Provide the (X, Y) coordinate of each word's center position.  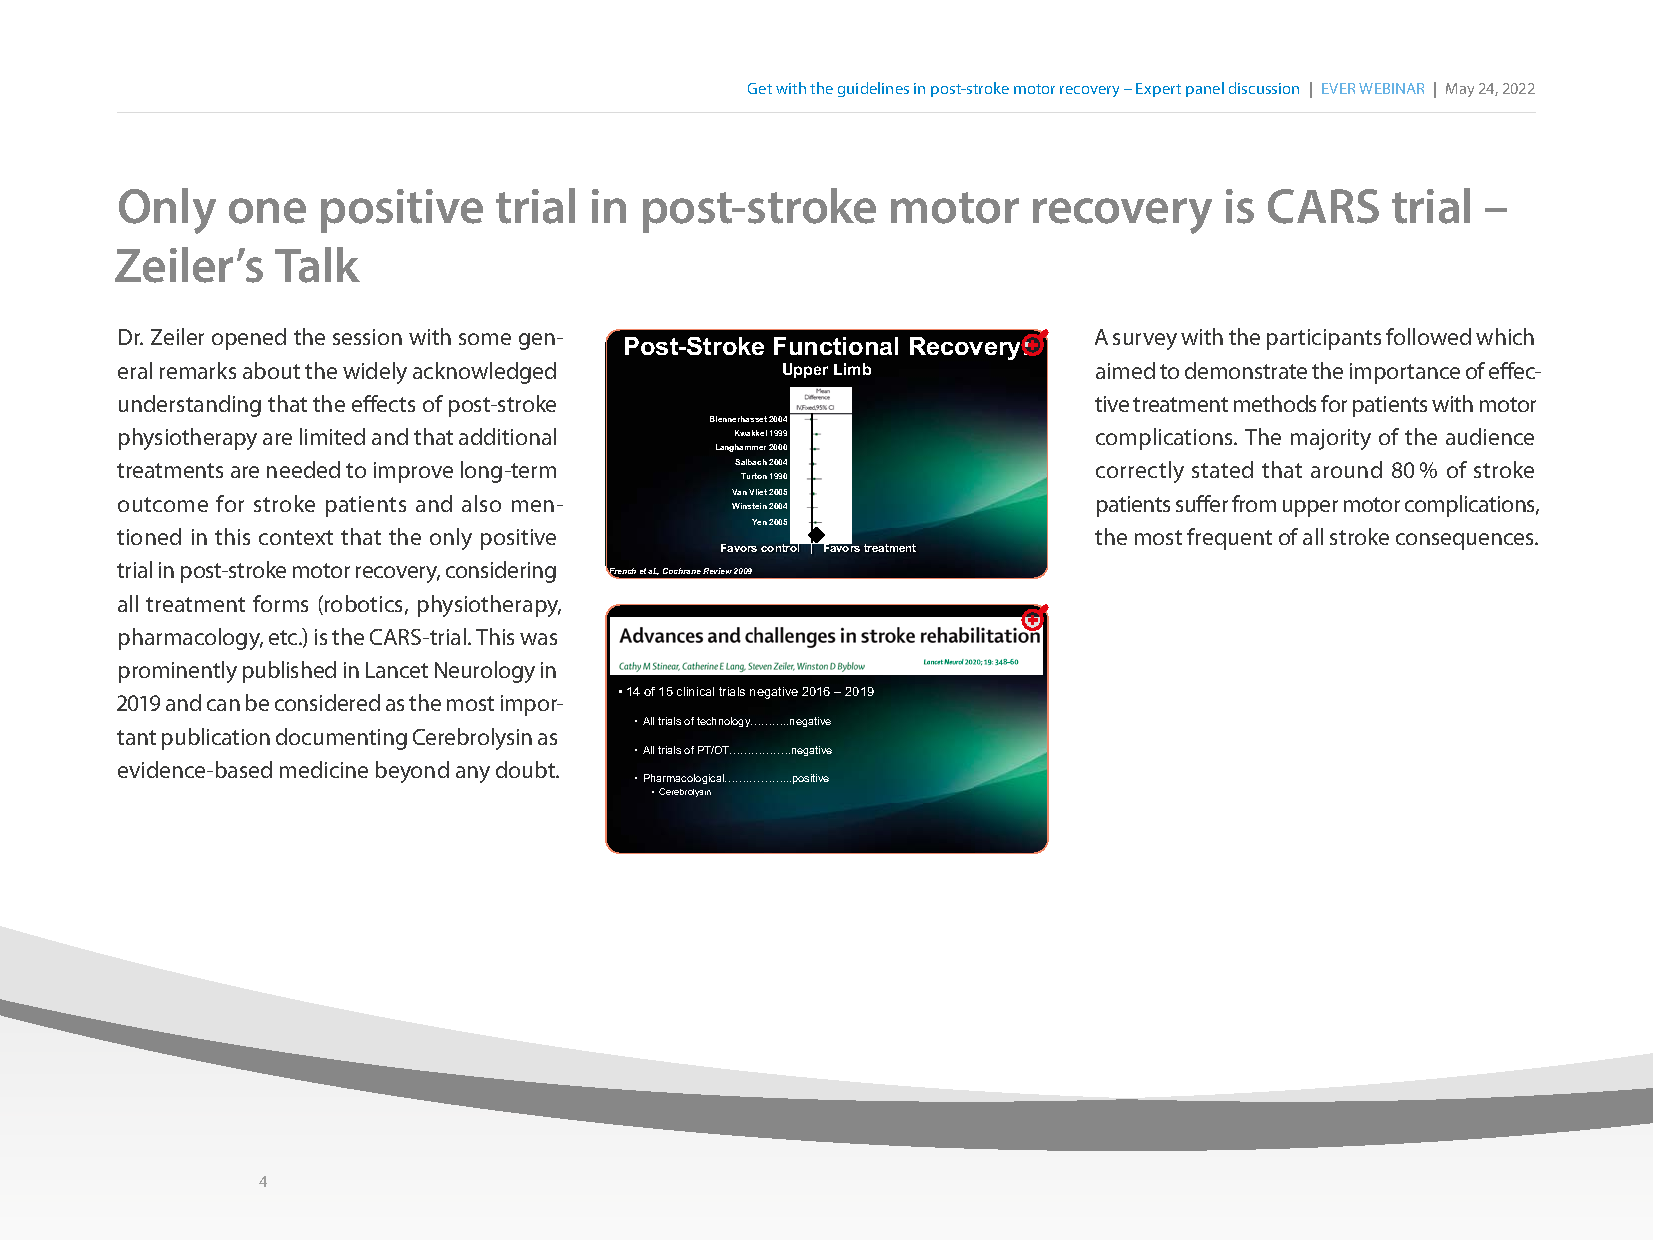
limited (332, 436)
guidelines (873, 89)
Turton (754, 476)
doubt (527, 769)
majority (1331, 439)
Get (760, 88)
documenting (341, 739)
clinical (695, 691)
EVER (1338, 88)
